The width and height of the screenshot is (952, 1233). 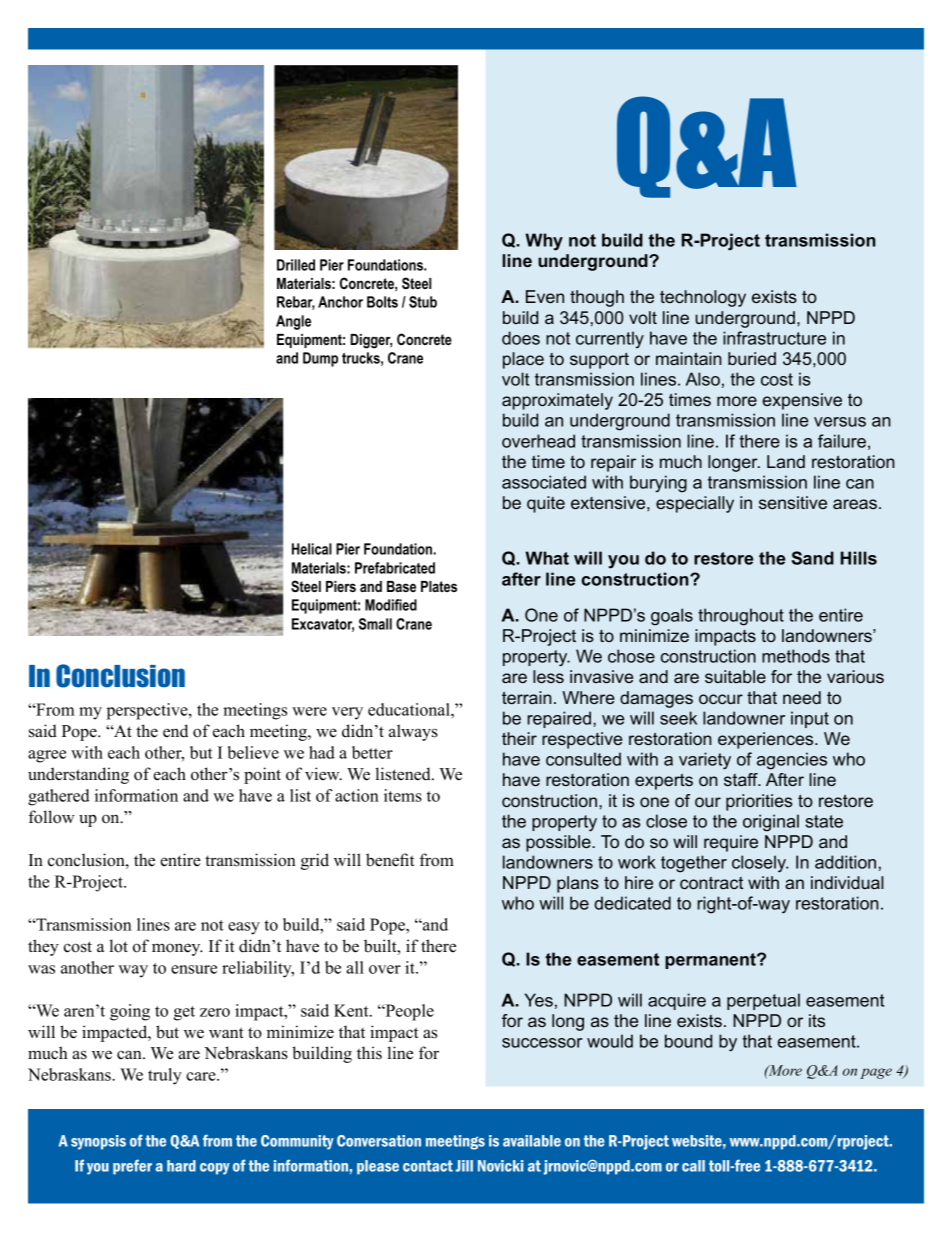 I want to click on educational, so click(x=410, y=709).
